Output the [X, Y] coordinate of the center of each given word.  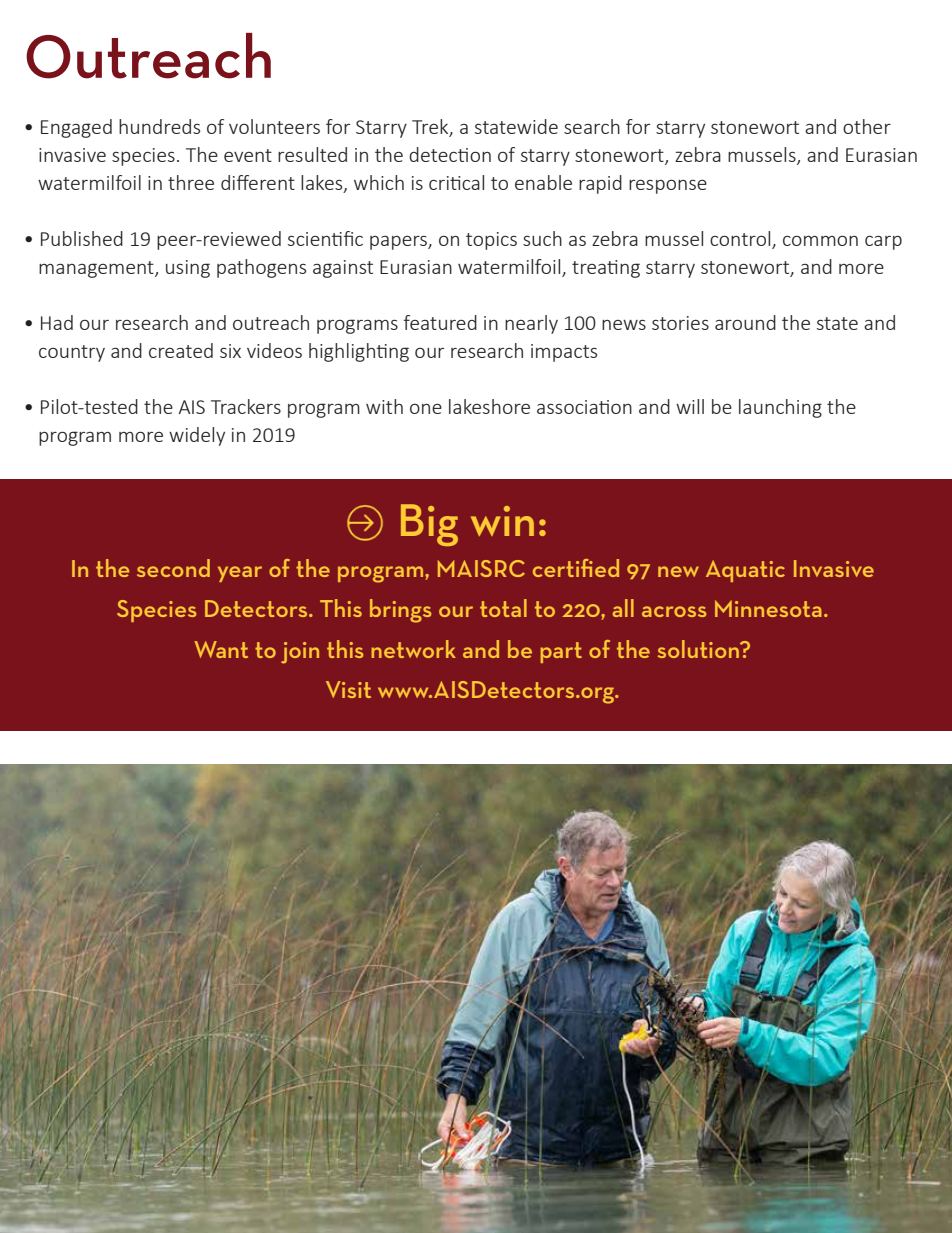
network [413, 649]
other [867, 126]
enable [543, 182]
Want [221, 649]
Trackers [246, 406]
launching [780, 408]
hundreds [159, 126]
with [384, 406]
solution [699, 649]
